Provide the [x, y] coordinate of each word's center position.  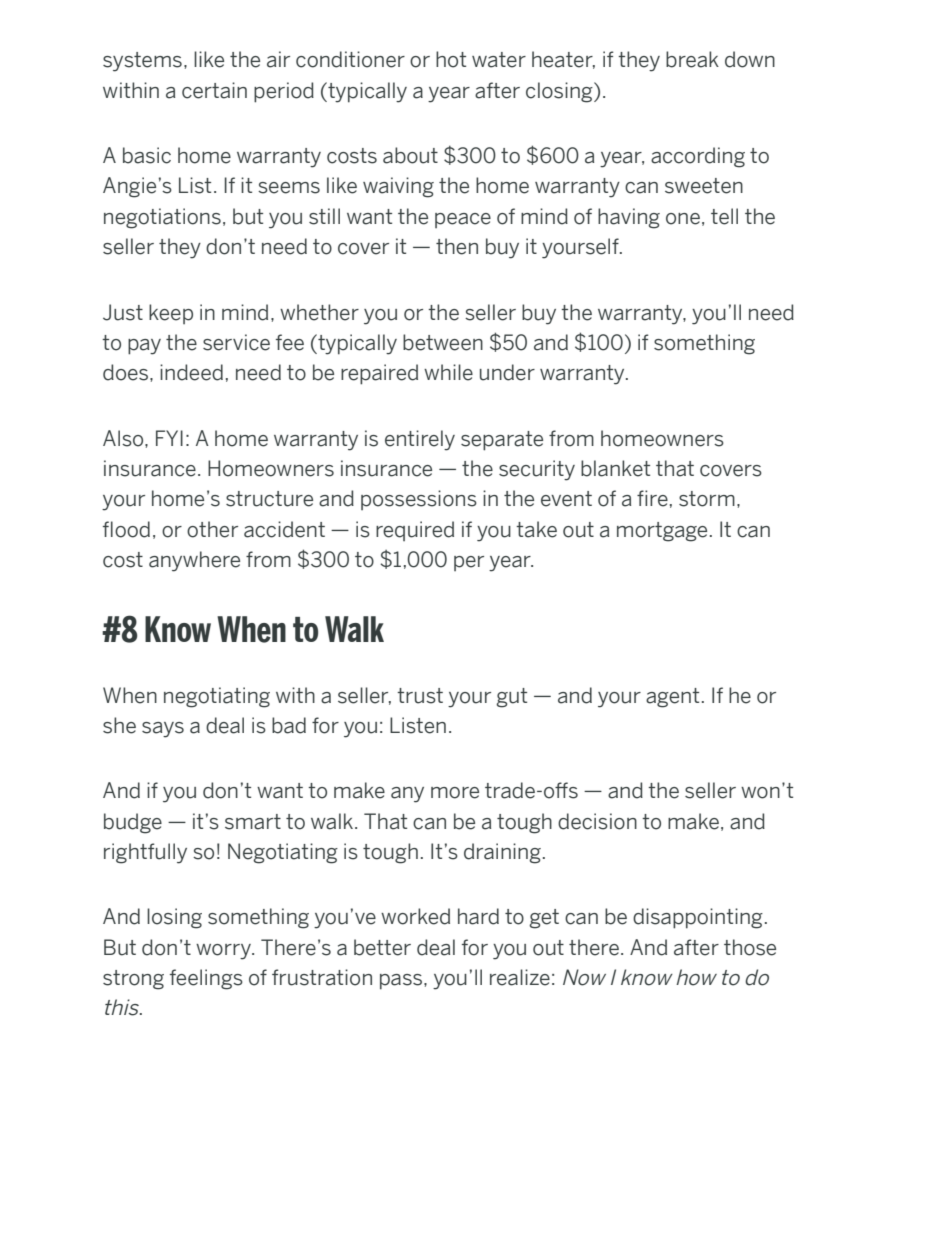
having [629, 218]
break [692, 59]
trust [420, 696]
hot [451, 59]
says [163, 730]
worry [224, 952]
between [443, 342]
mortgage [662, 532]
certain [214, 90]
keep [171, 314]
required [415, 531]
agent [672, 698]
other [212, 529]
